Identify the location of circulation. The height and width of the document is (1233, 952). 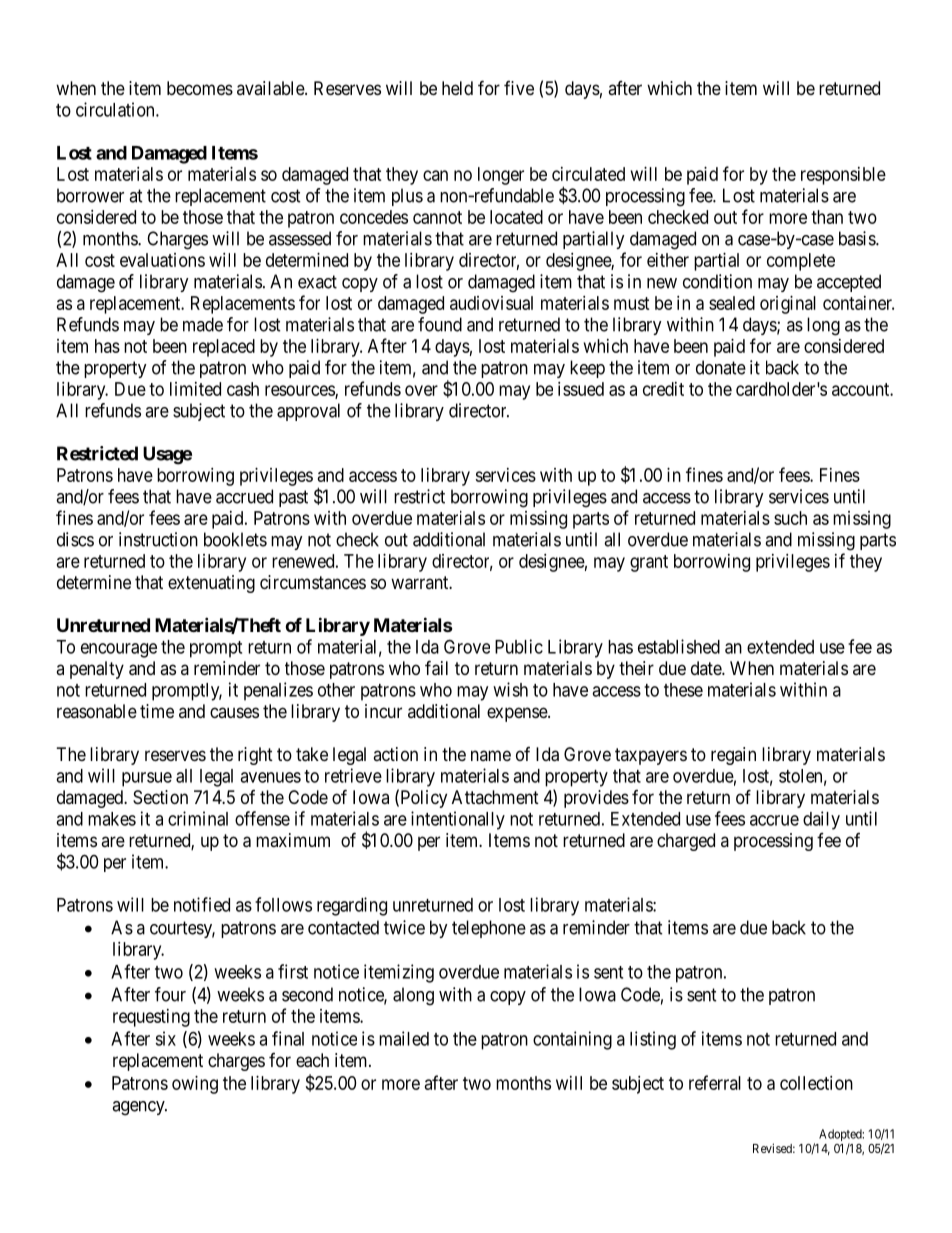
(116, 109).
